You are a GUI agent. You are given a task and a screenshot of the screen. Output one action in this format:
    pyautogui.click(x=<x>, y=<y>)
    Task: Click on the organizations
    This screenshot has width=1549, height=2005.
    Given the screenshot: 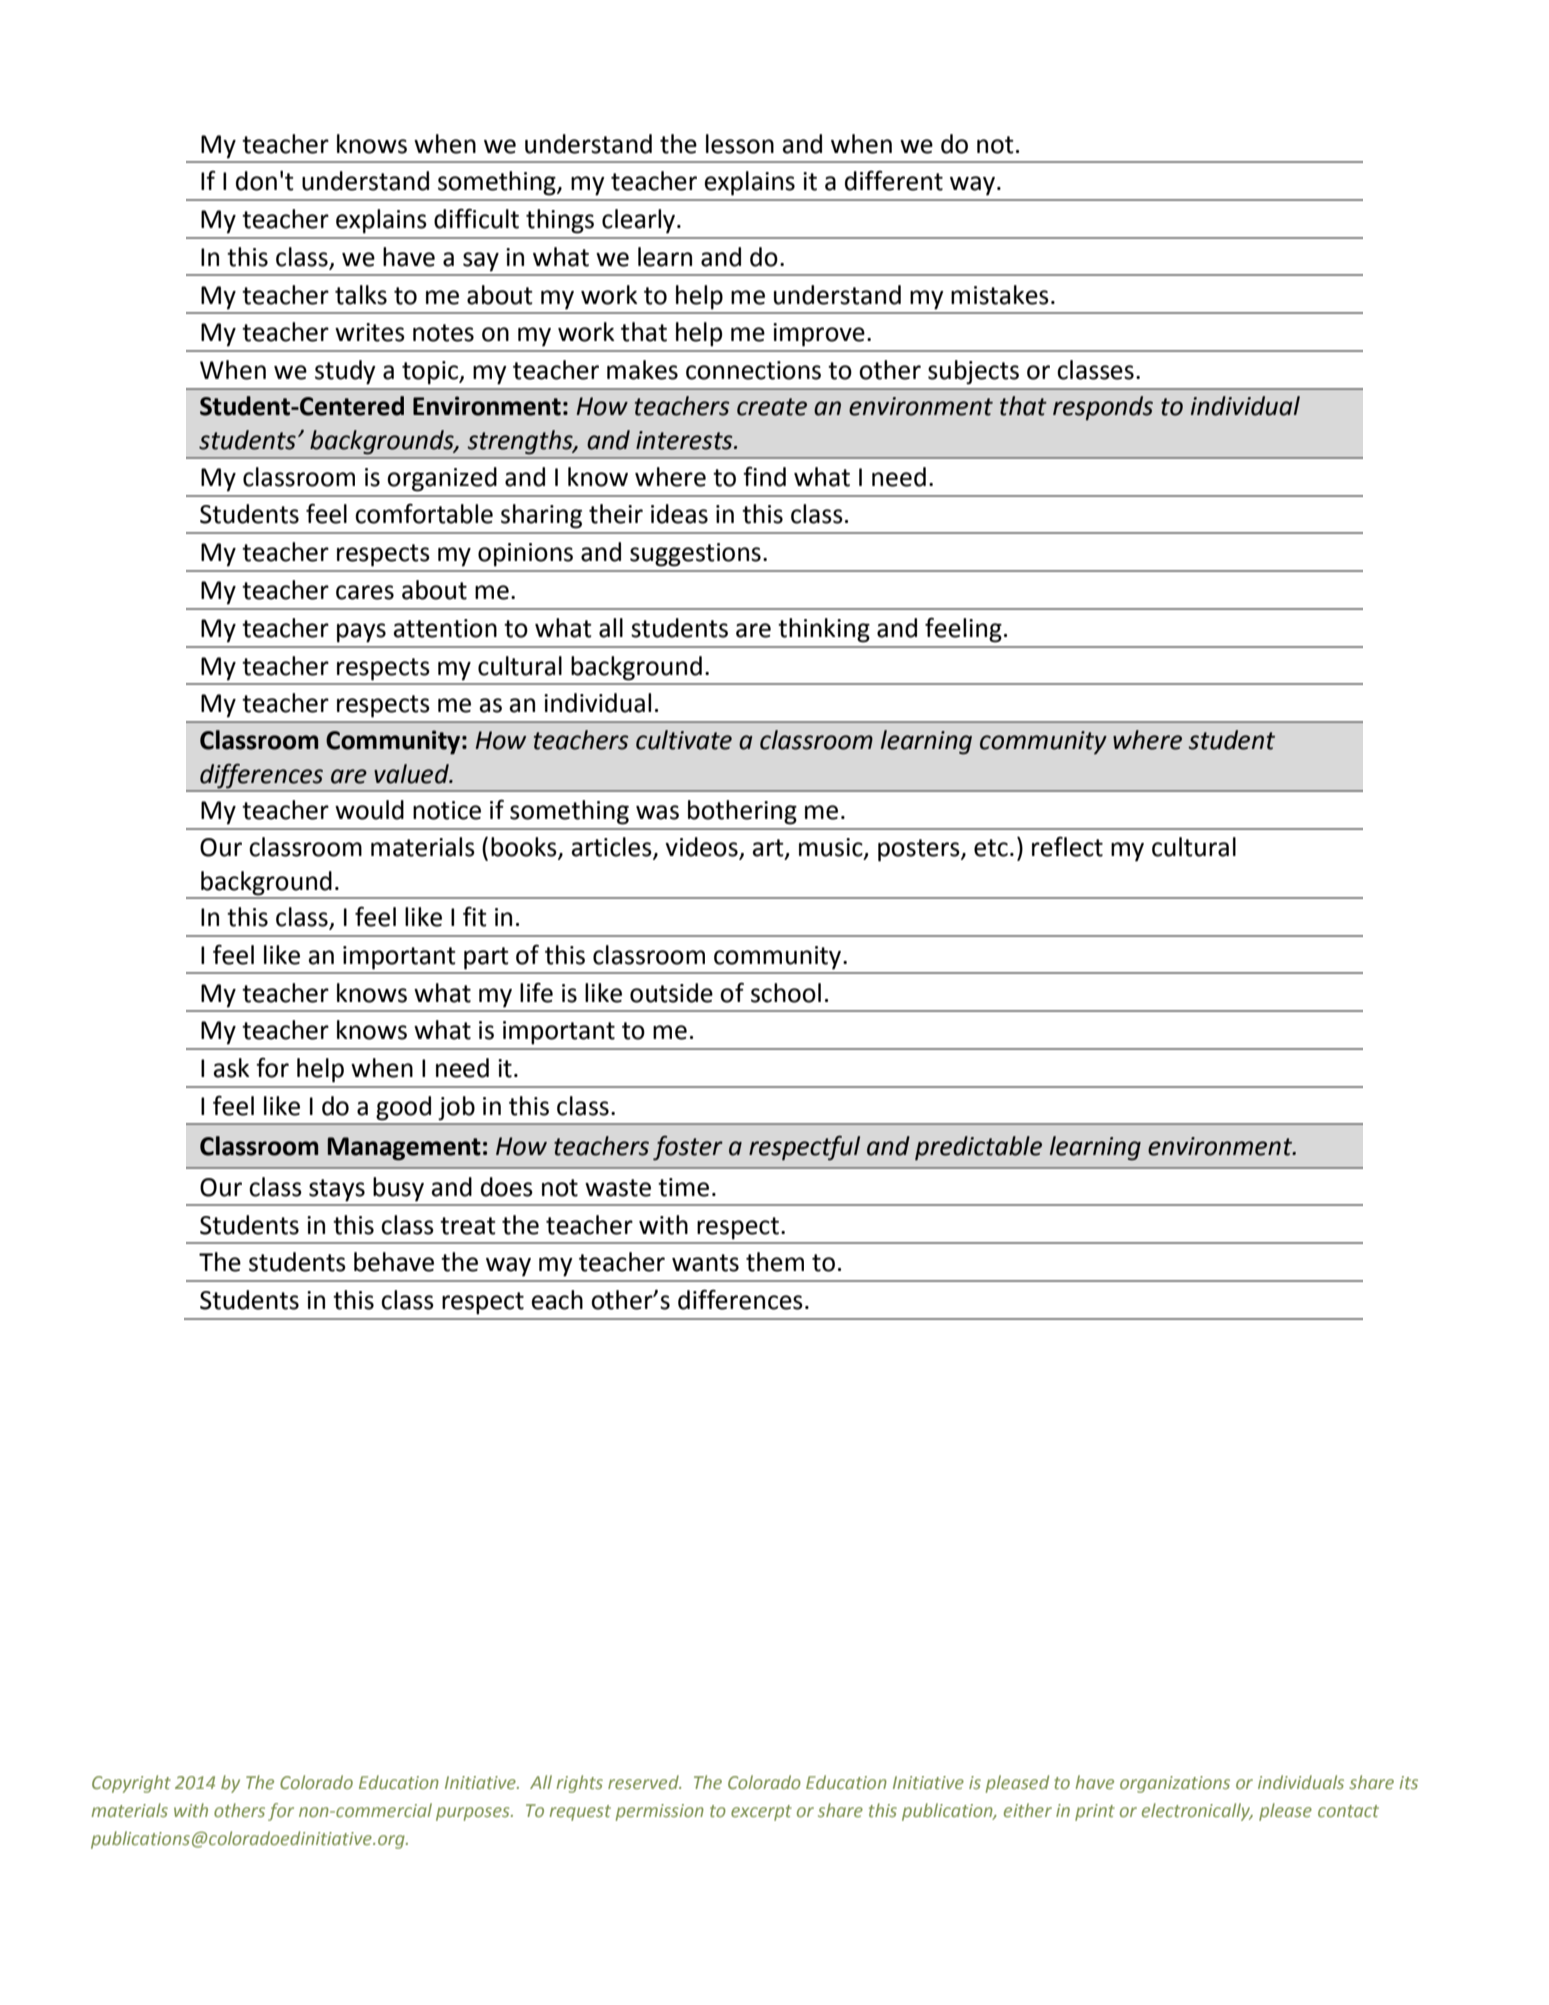 What is the action you would take?
    pyautogui.click(x=1175, y=1784)
